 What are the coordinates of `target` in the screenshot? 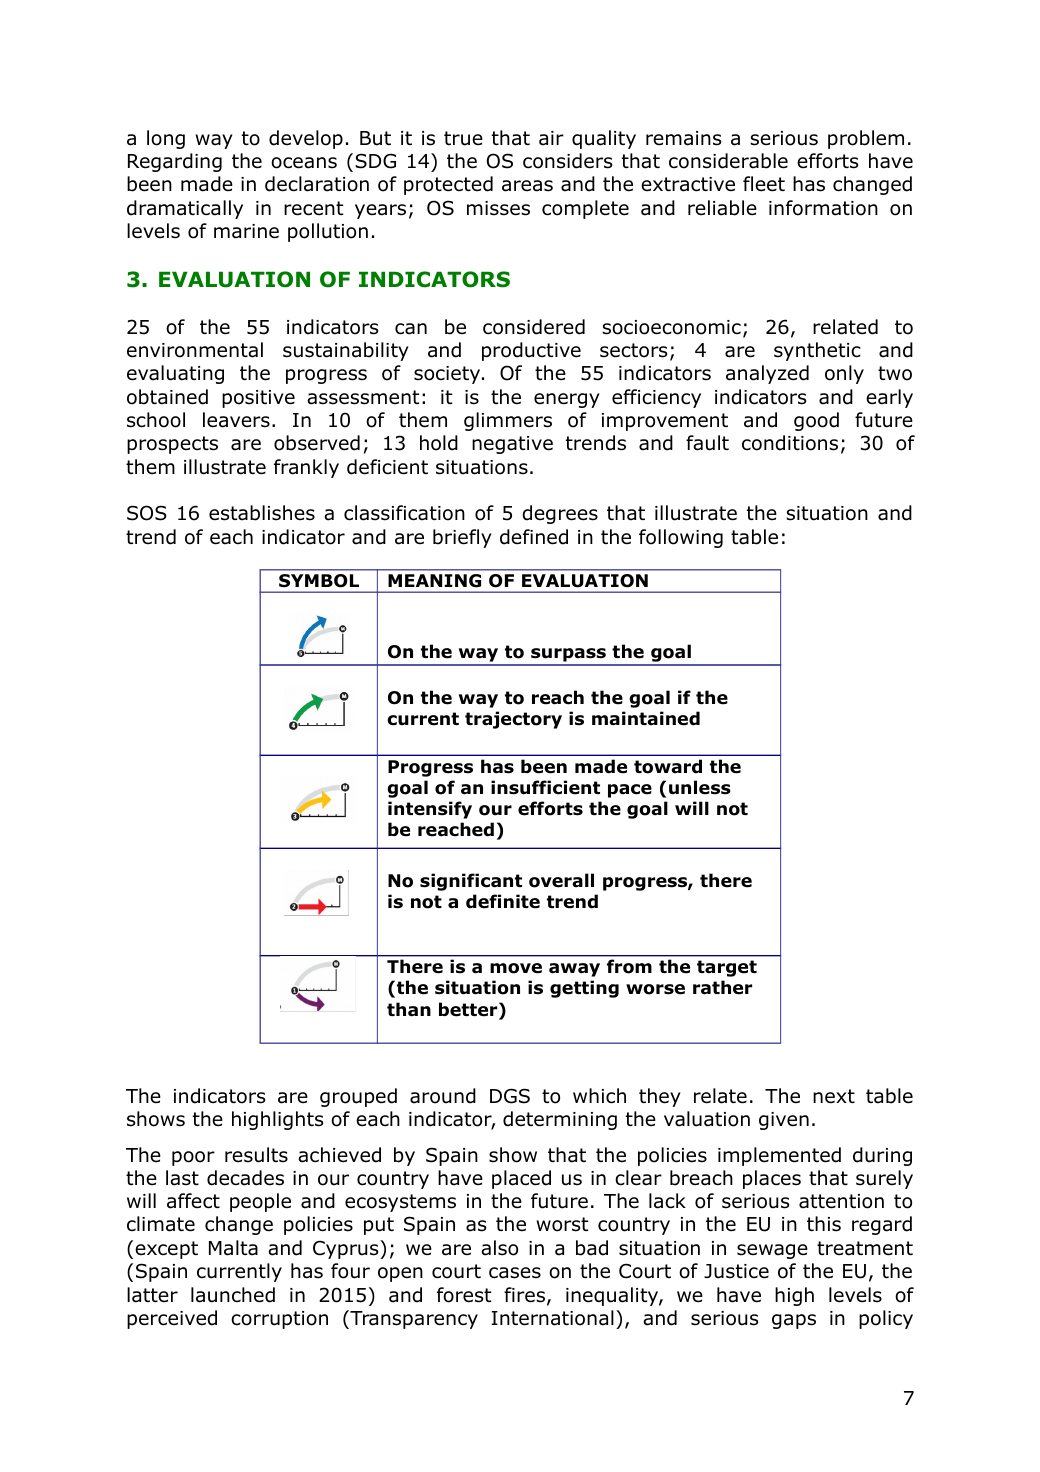 It's located at (727, 968).
